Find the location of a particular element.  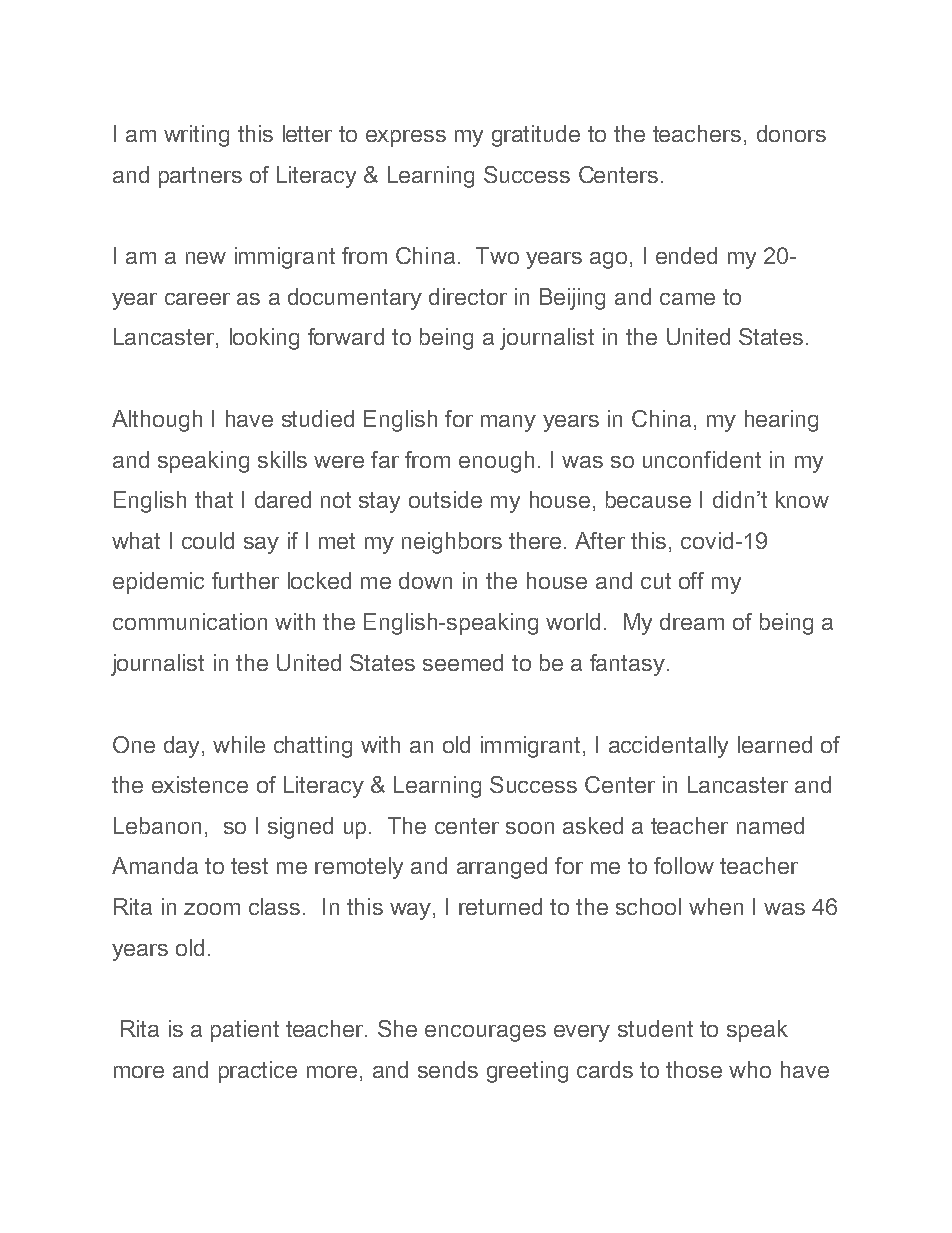

express is located at coordinates (406, 138).
